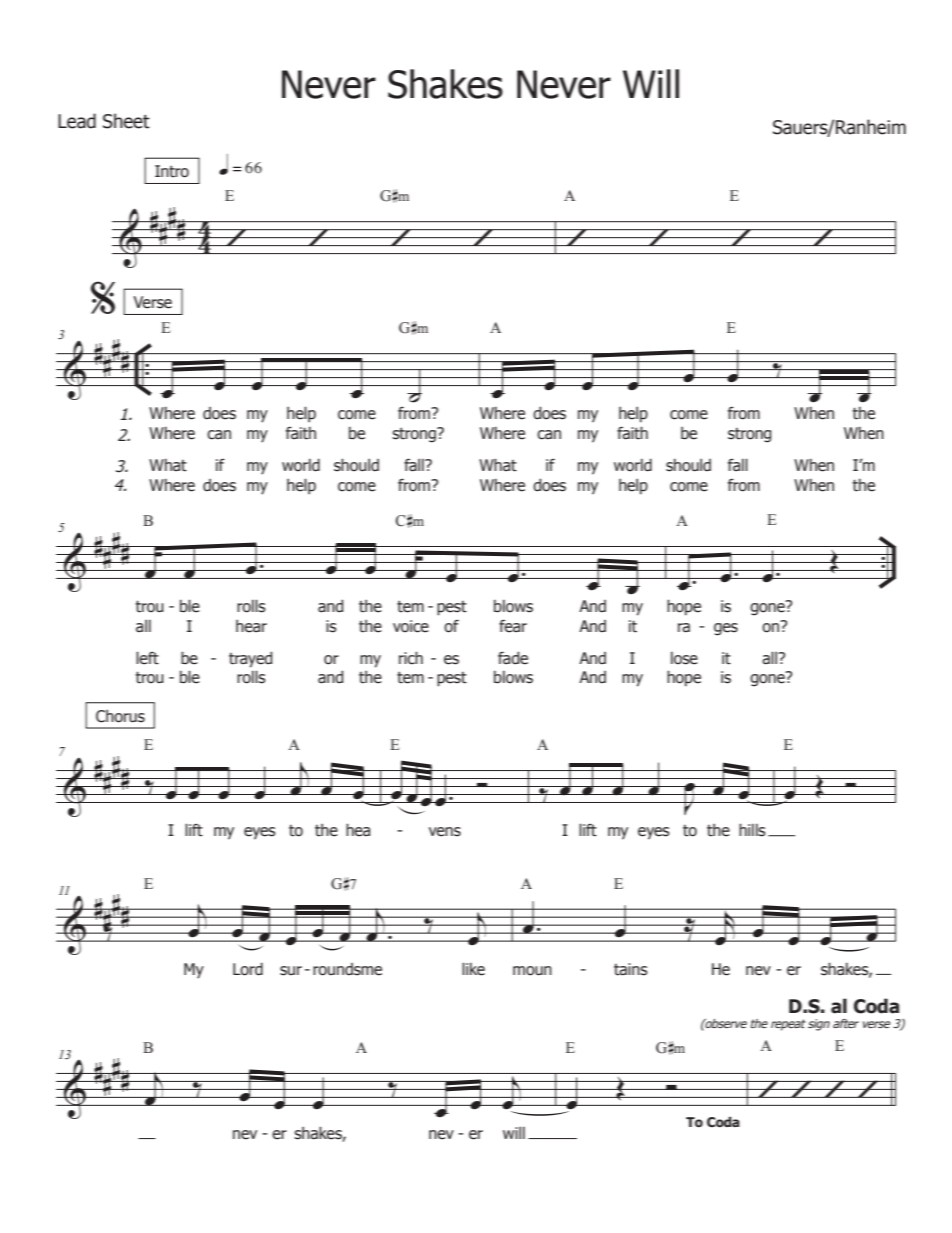 This image has height=1233, width=952. What do you see at coordinates (77, 121) in the image?
I see `Lead` at bounding box center [77, 121].
